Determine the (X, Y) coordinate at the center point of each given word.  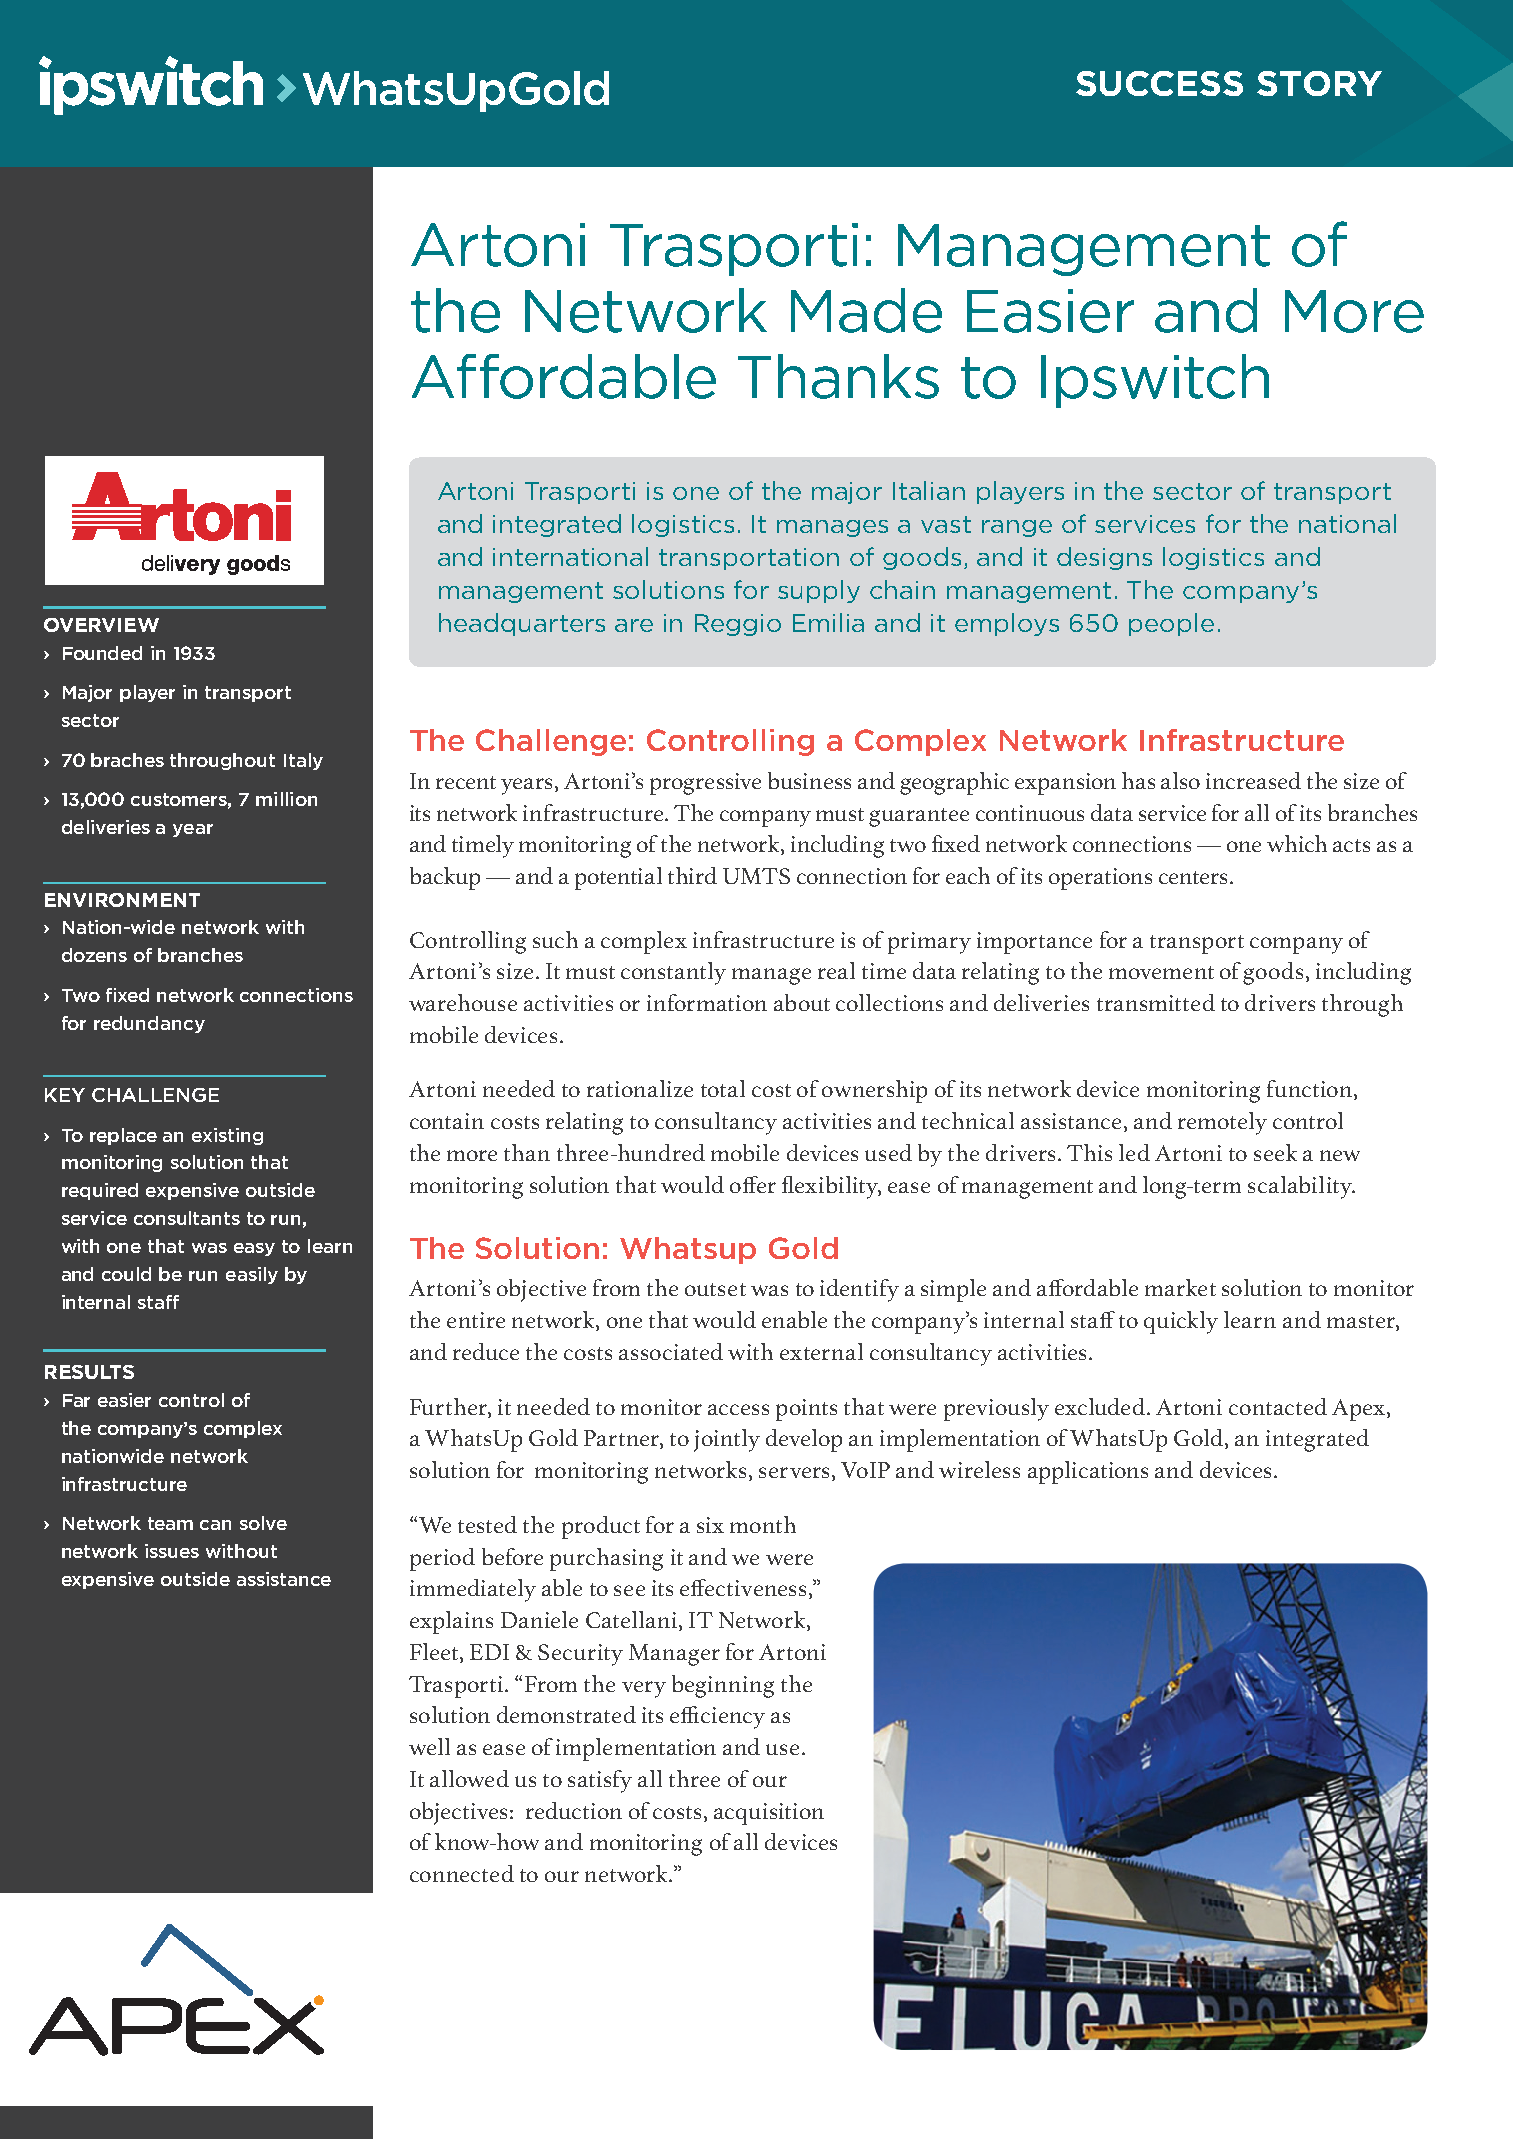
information (707, 1002)
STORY (1319, 83)
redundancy (149, 1024)
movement (1161, 972)
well (429, 1746)
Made (866, 310)
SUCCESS (1159, 83)
